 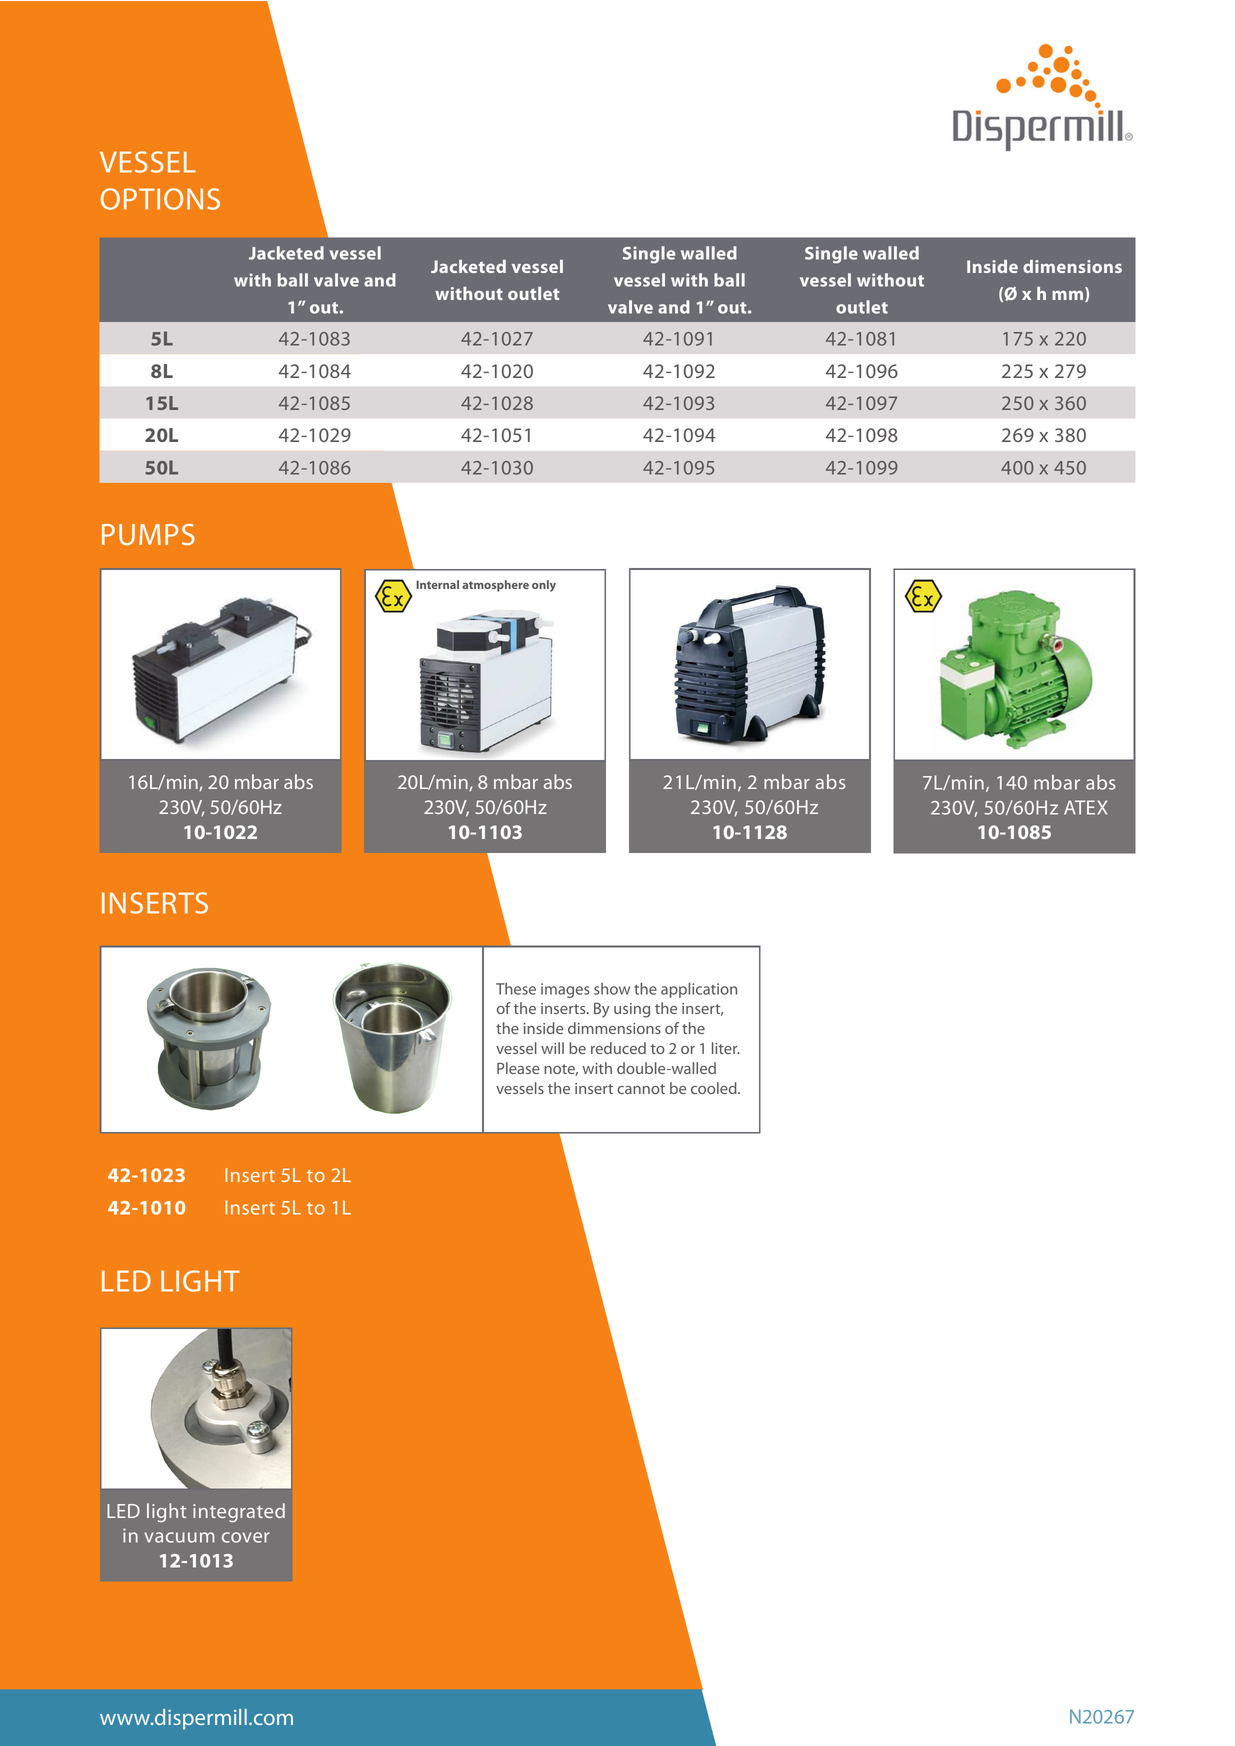 What do you see at coordinates (239, 1512) in the image?
I see `integrated` at bounding box center [239, 1512].
